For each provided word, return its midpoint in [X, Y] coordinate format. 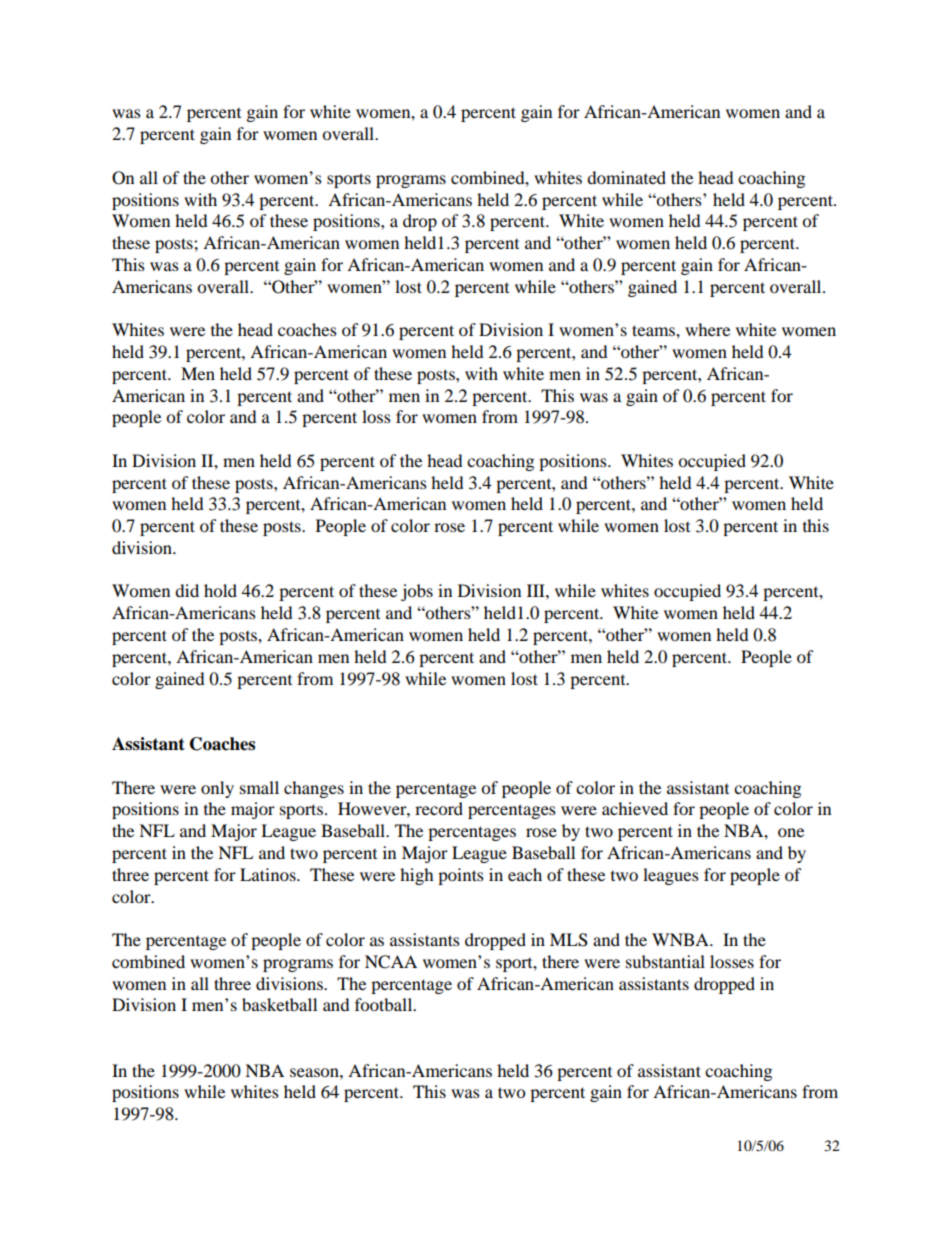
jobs [417, 592]
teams [654, 330]
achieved [635, 808]
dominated [626, 177]
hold [220, 590]
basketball [279, 1004]
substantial [665, 961]
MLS [569, 940]
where [707, 329]
